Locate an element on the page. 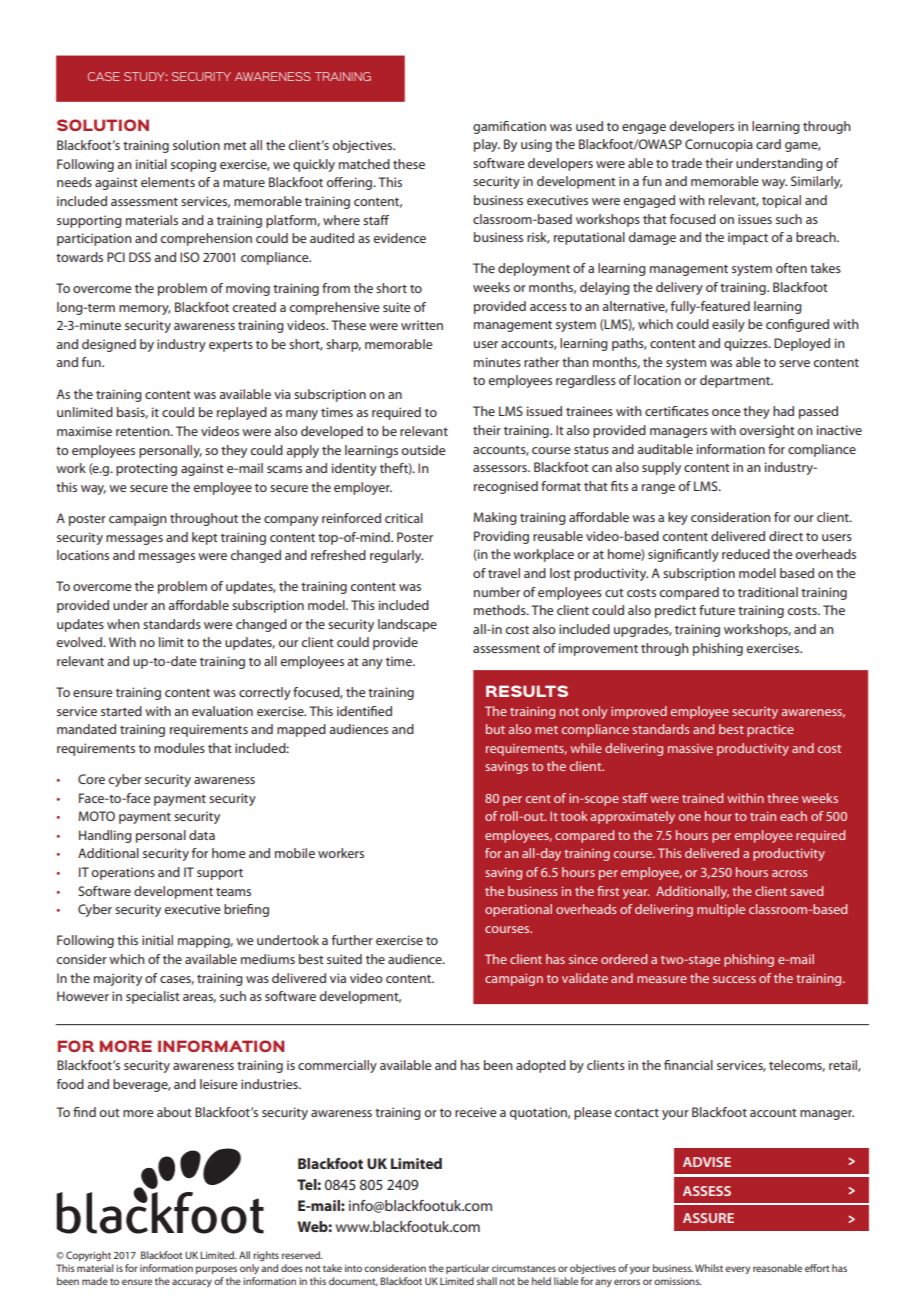 This image has height=1308, width=924. elements is located at coordinates (168, 182).
